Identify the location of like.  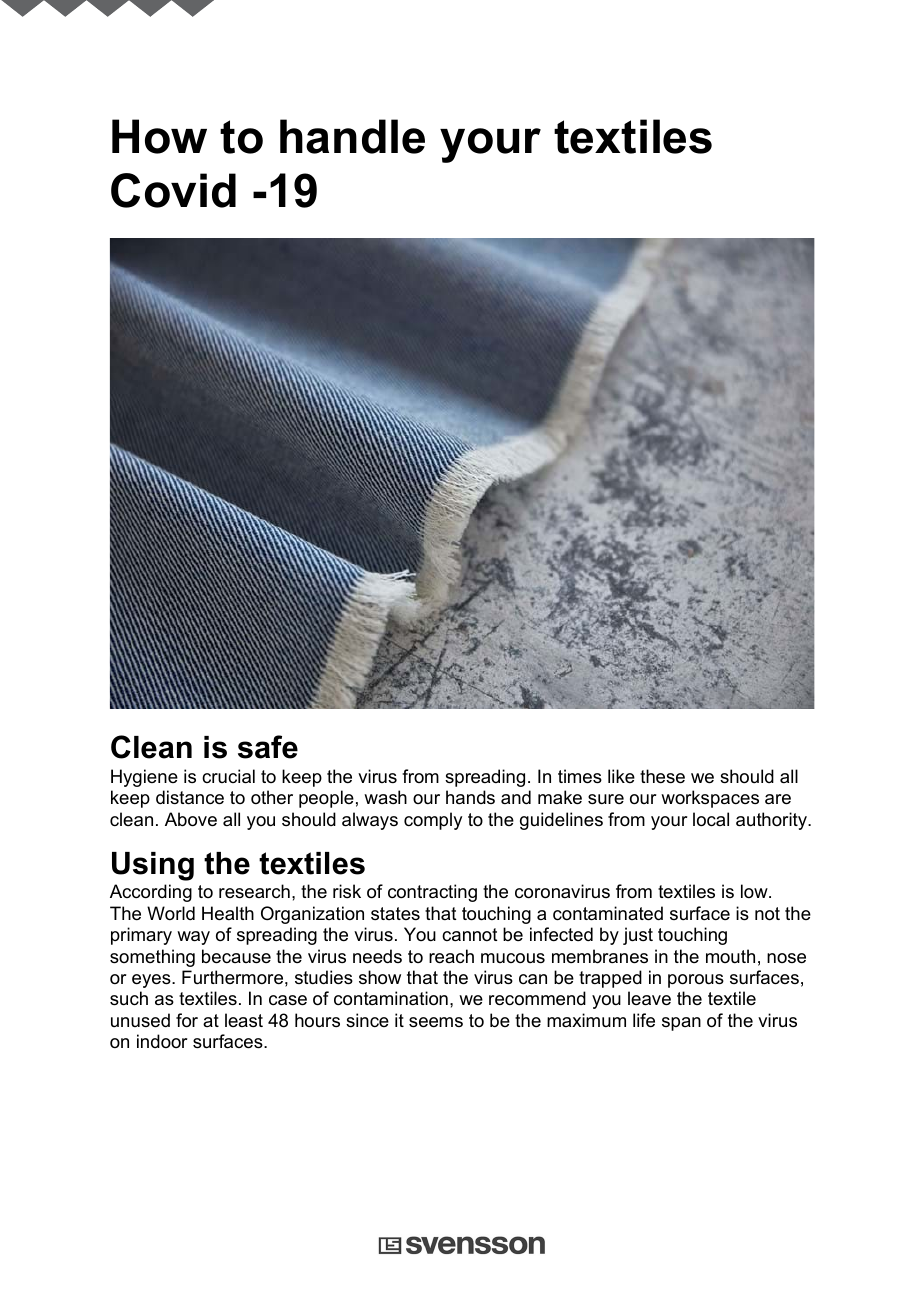
(621, 776).
